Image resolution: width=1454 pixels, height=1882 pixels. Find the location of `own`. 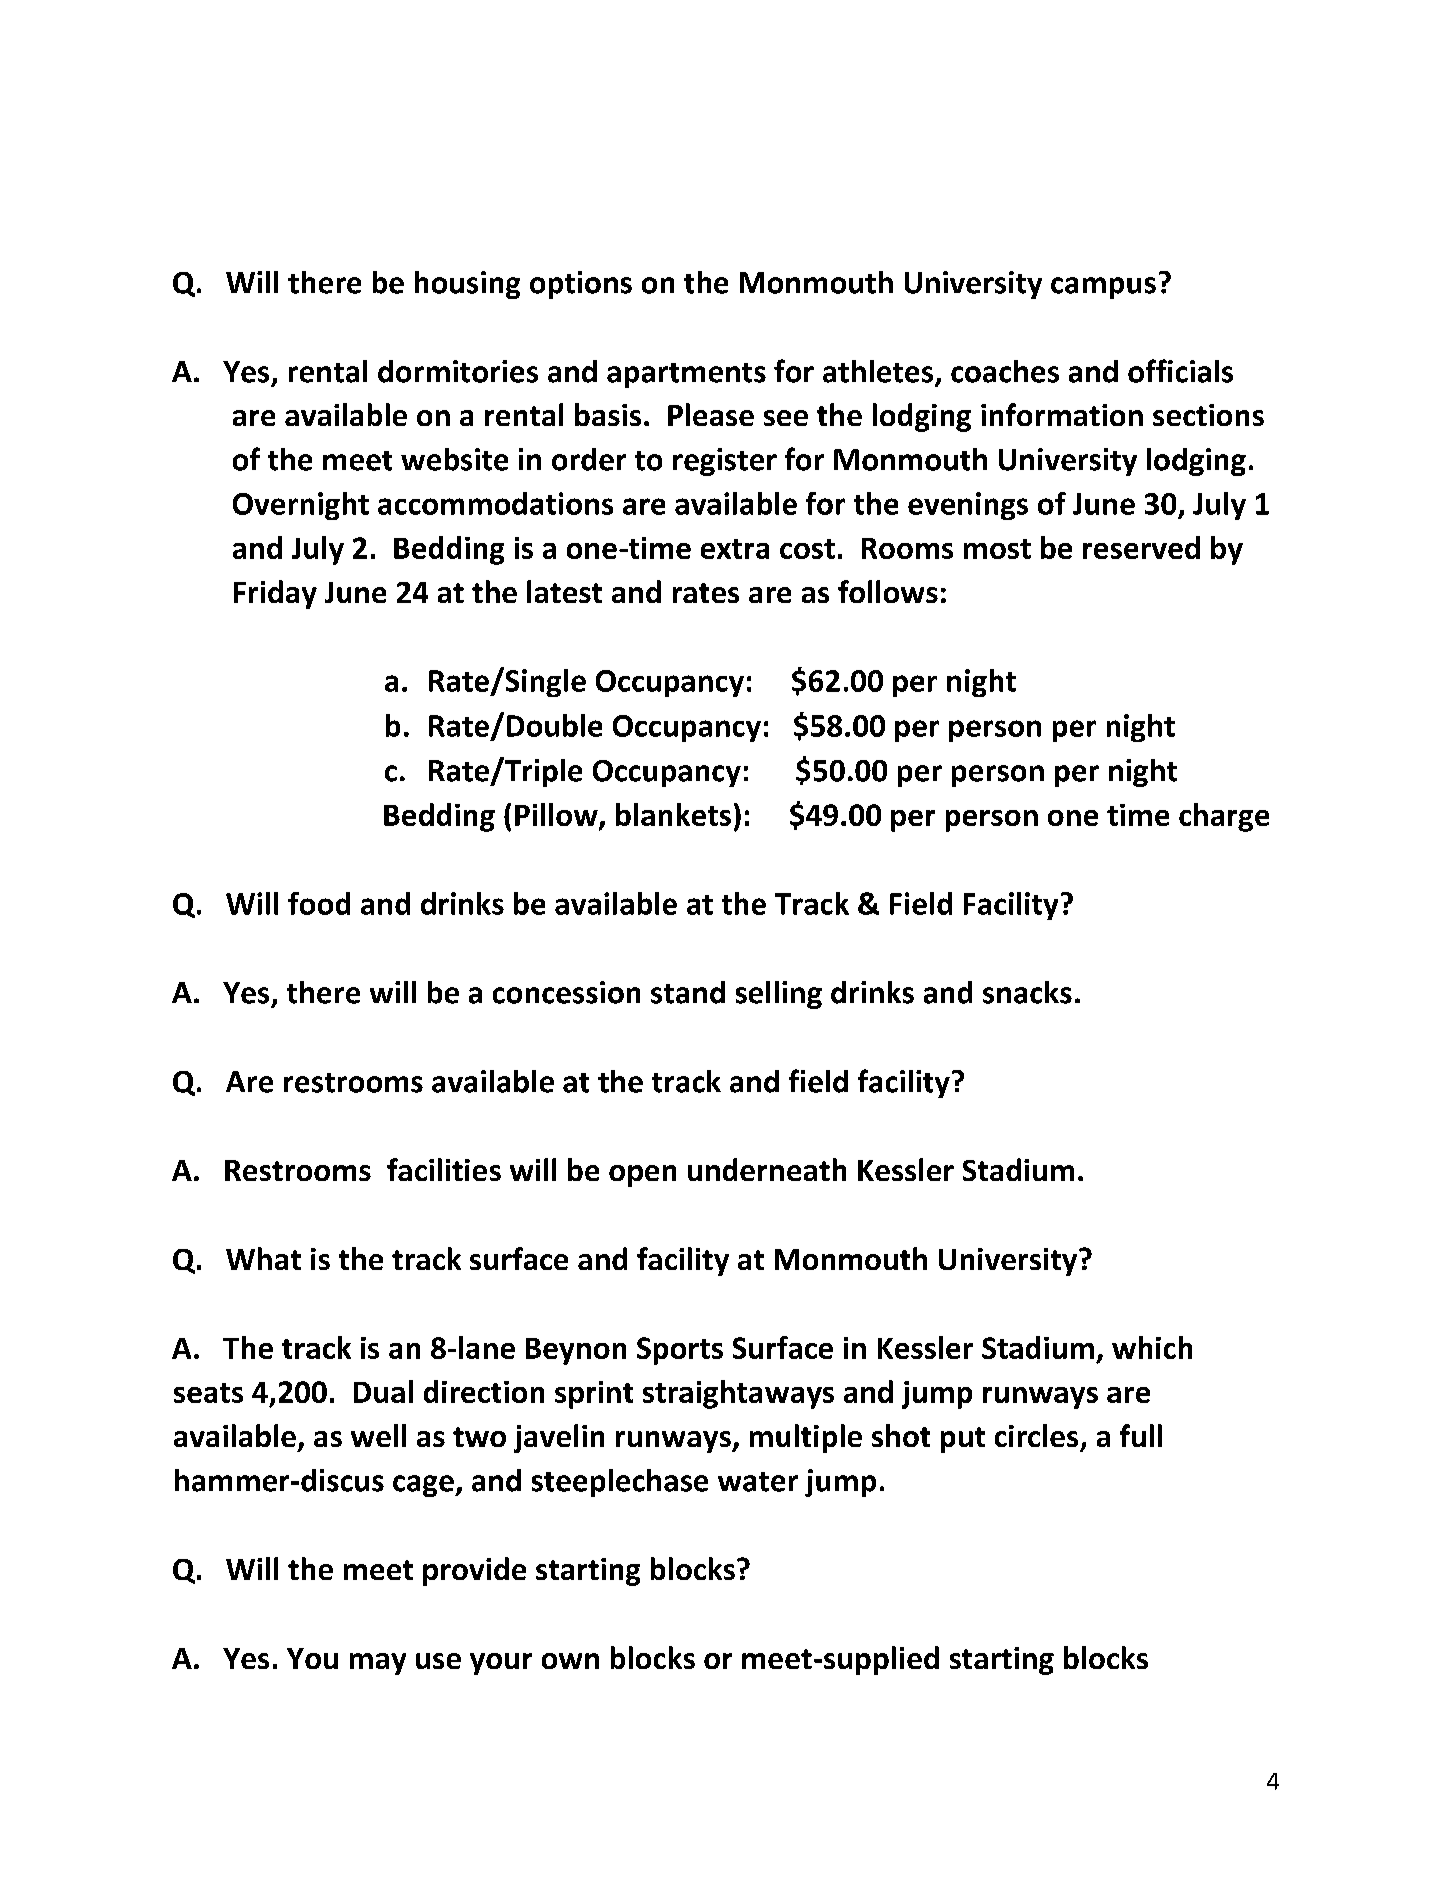

own is located at coordinates (570, 1661).
